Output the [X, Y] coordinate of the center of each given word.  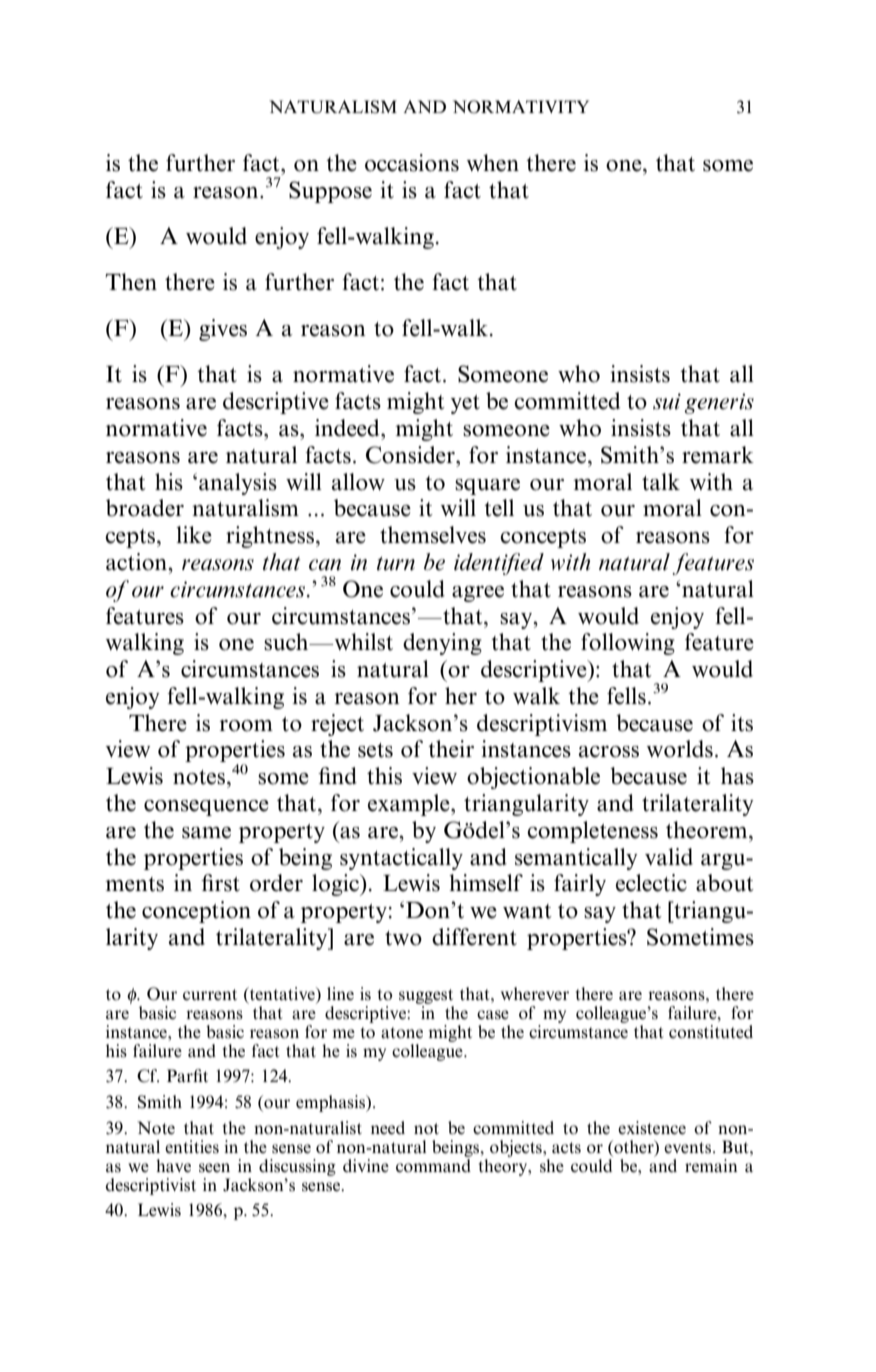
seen [214, 1168]
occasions [412, 163]
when [493, 163]
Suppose [330, 192]
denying [442, 644]
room [246, 726]
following [628, 644]
